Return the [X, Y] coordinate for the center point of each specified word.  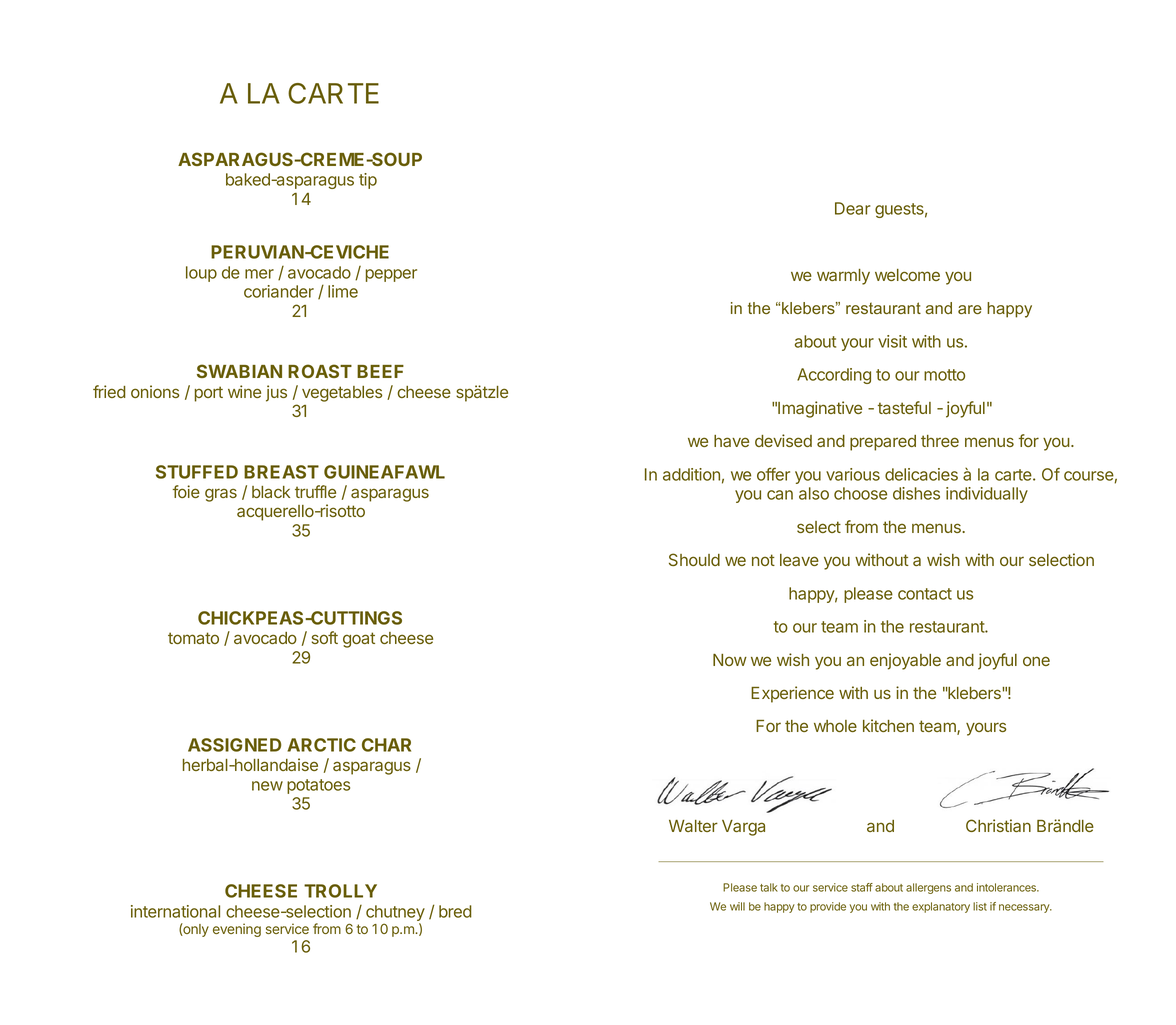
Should [694, 559]
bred [455, 911]
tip [368, 181]
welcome [907, 275]
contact [925, 594]
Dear [852, 208]
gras [221, 495]
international [175, 911]
